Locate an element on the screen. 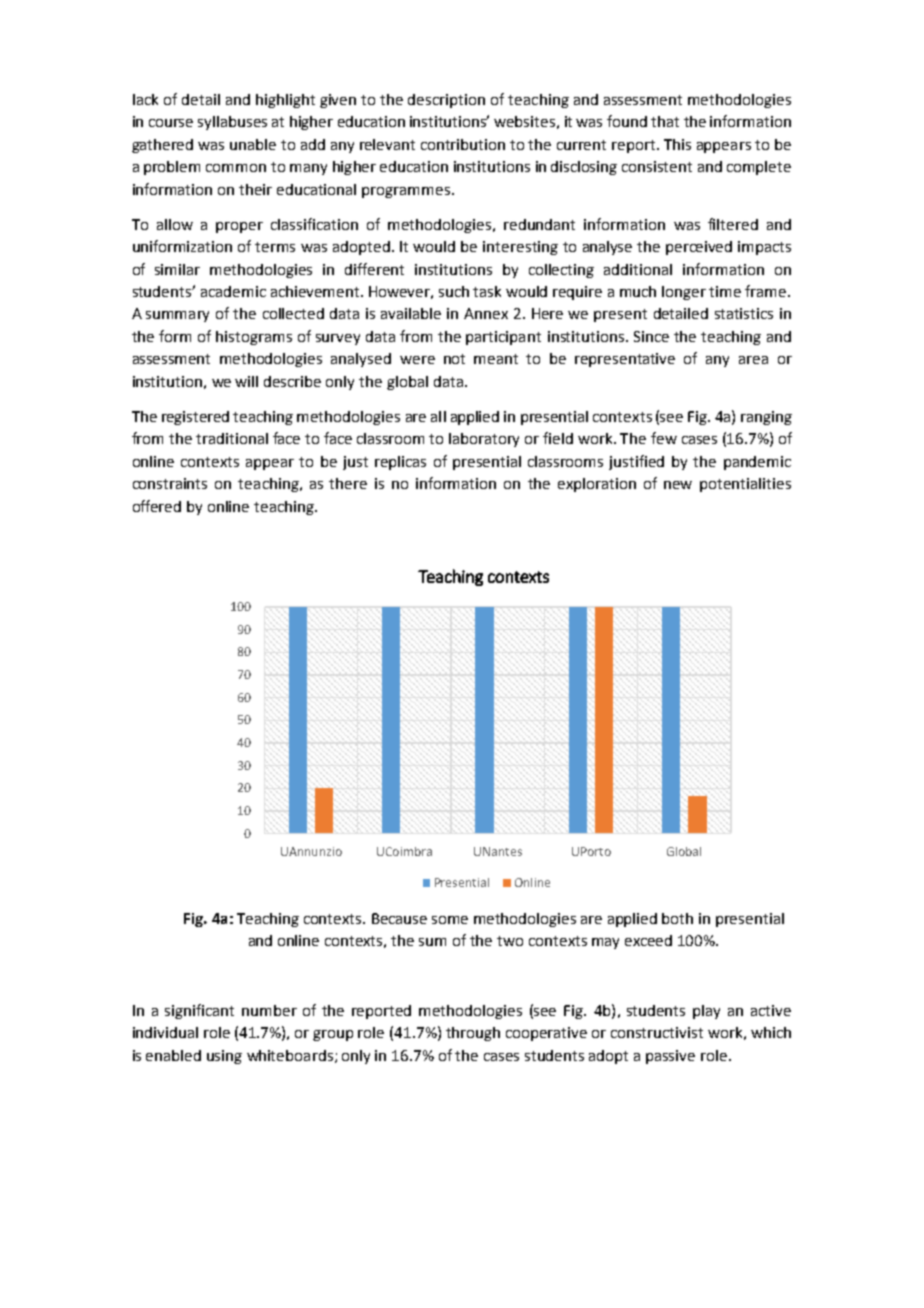 The width and height of the screenshot is (924, 1308). This is located at coordinates (677, 144).
